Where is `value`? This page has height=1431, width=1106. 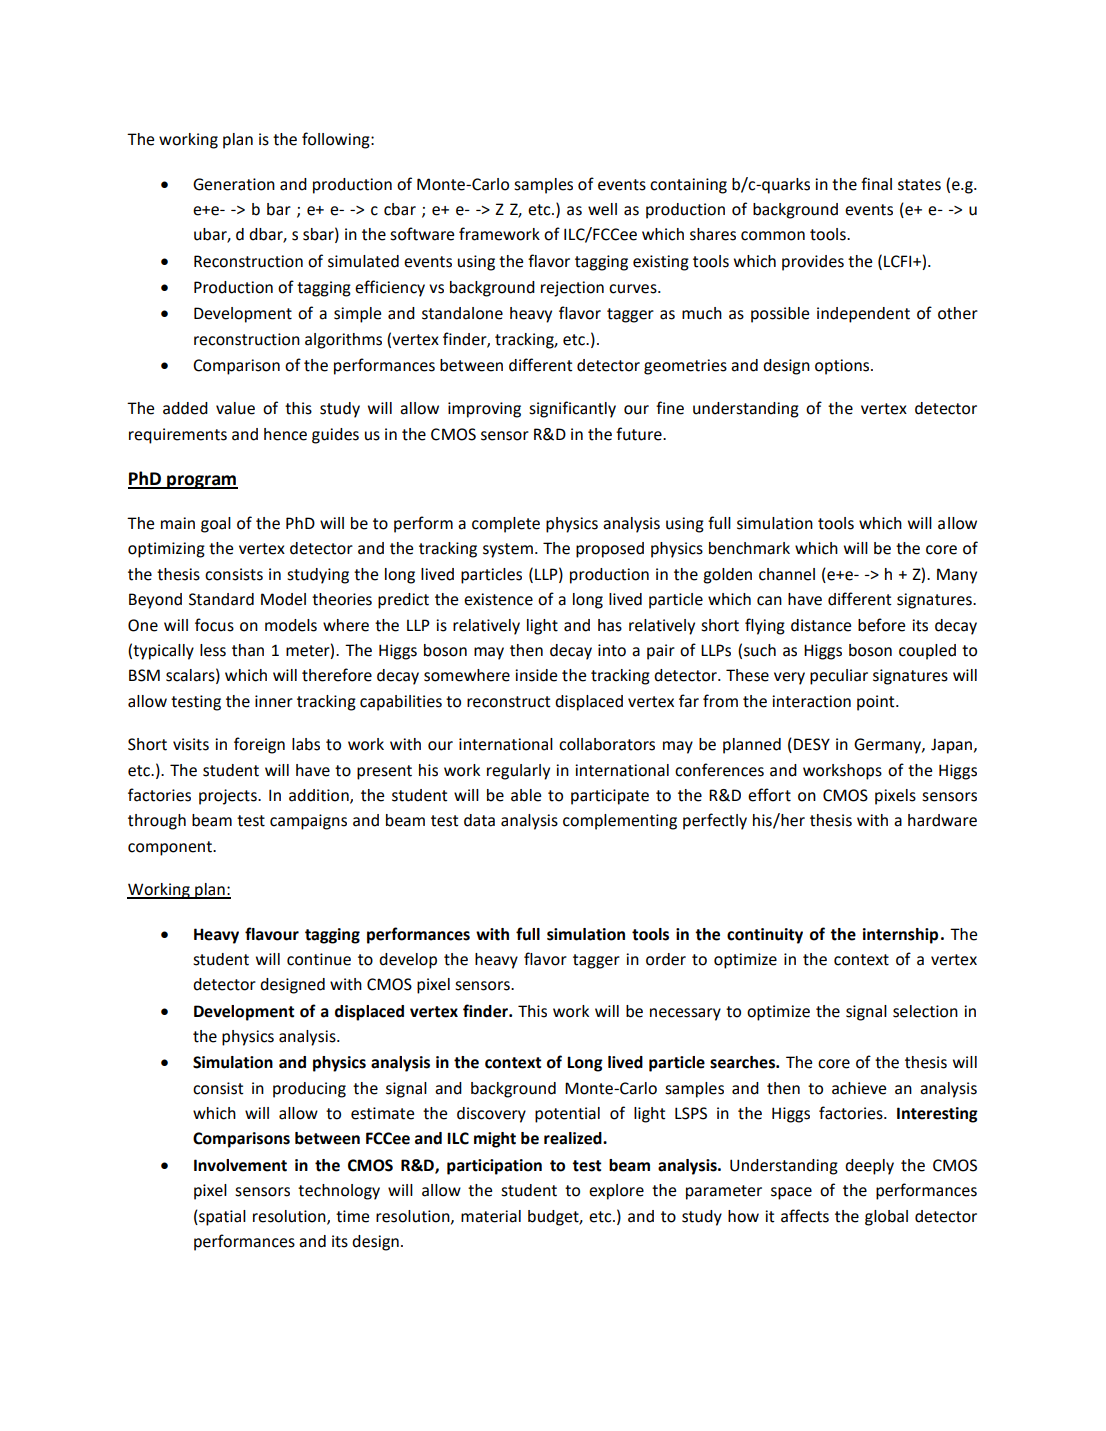
value is located at coordinates (235, 408).
